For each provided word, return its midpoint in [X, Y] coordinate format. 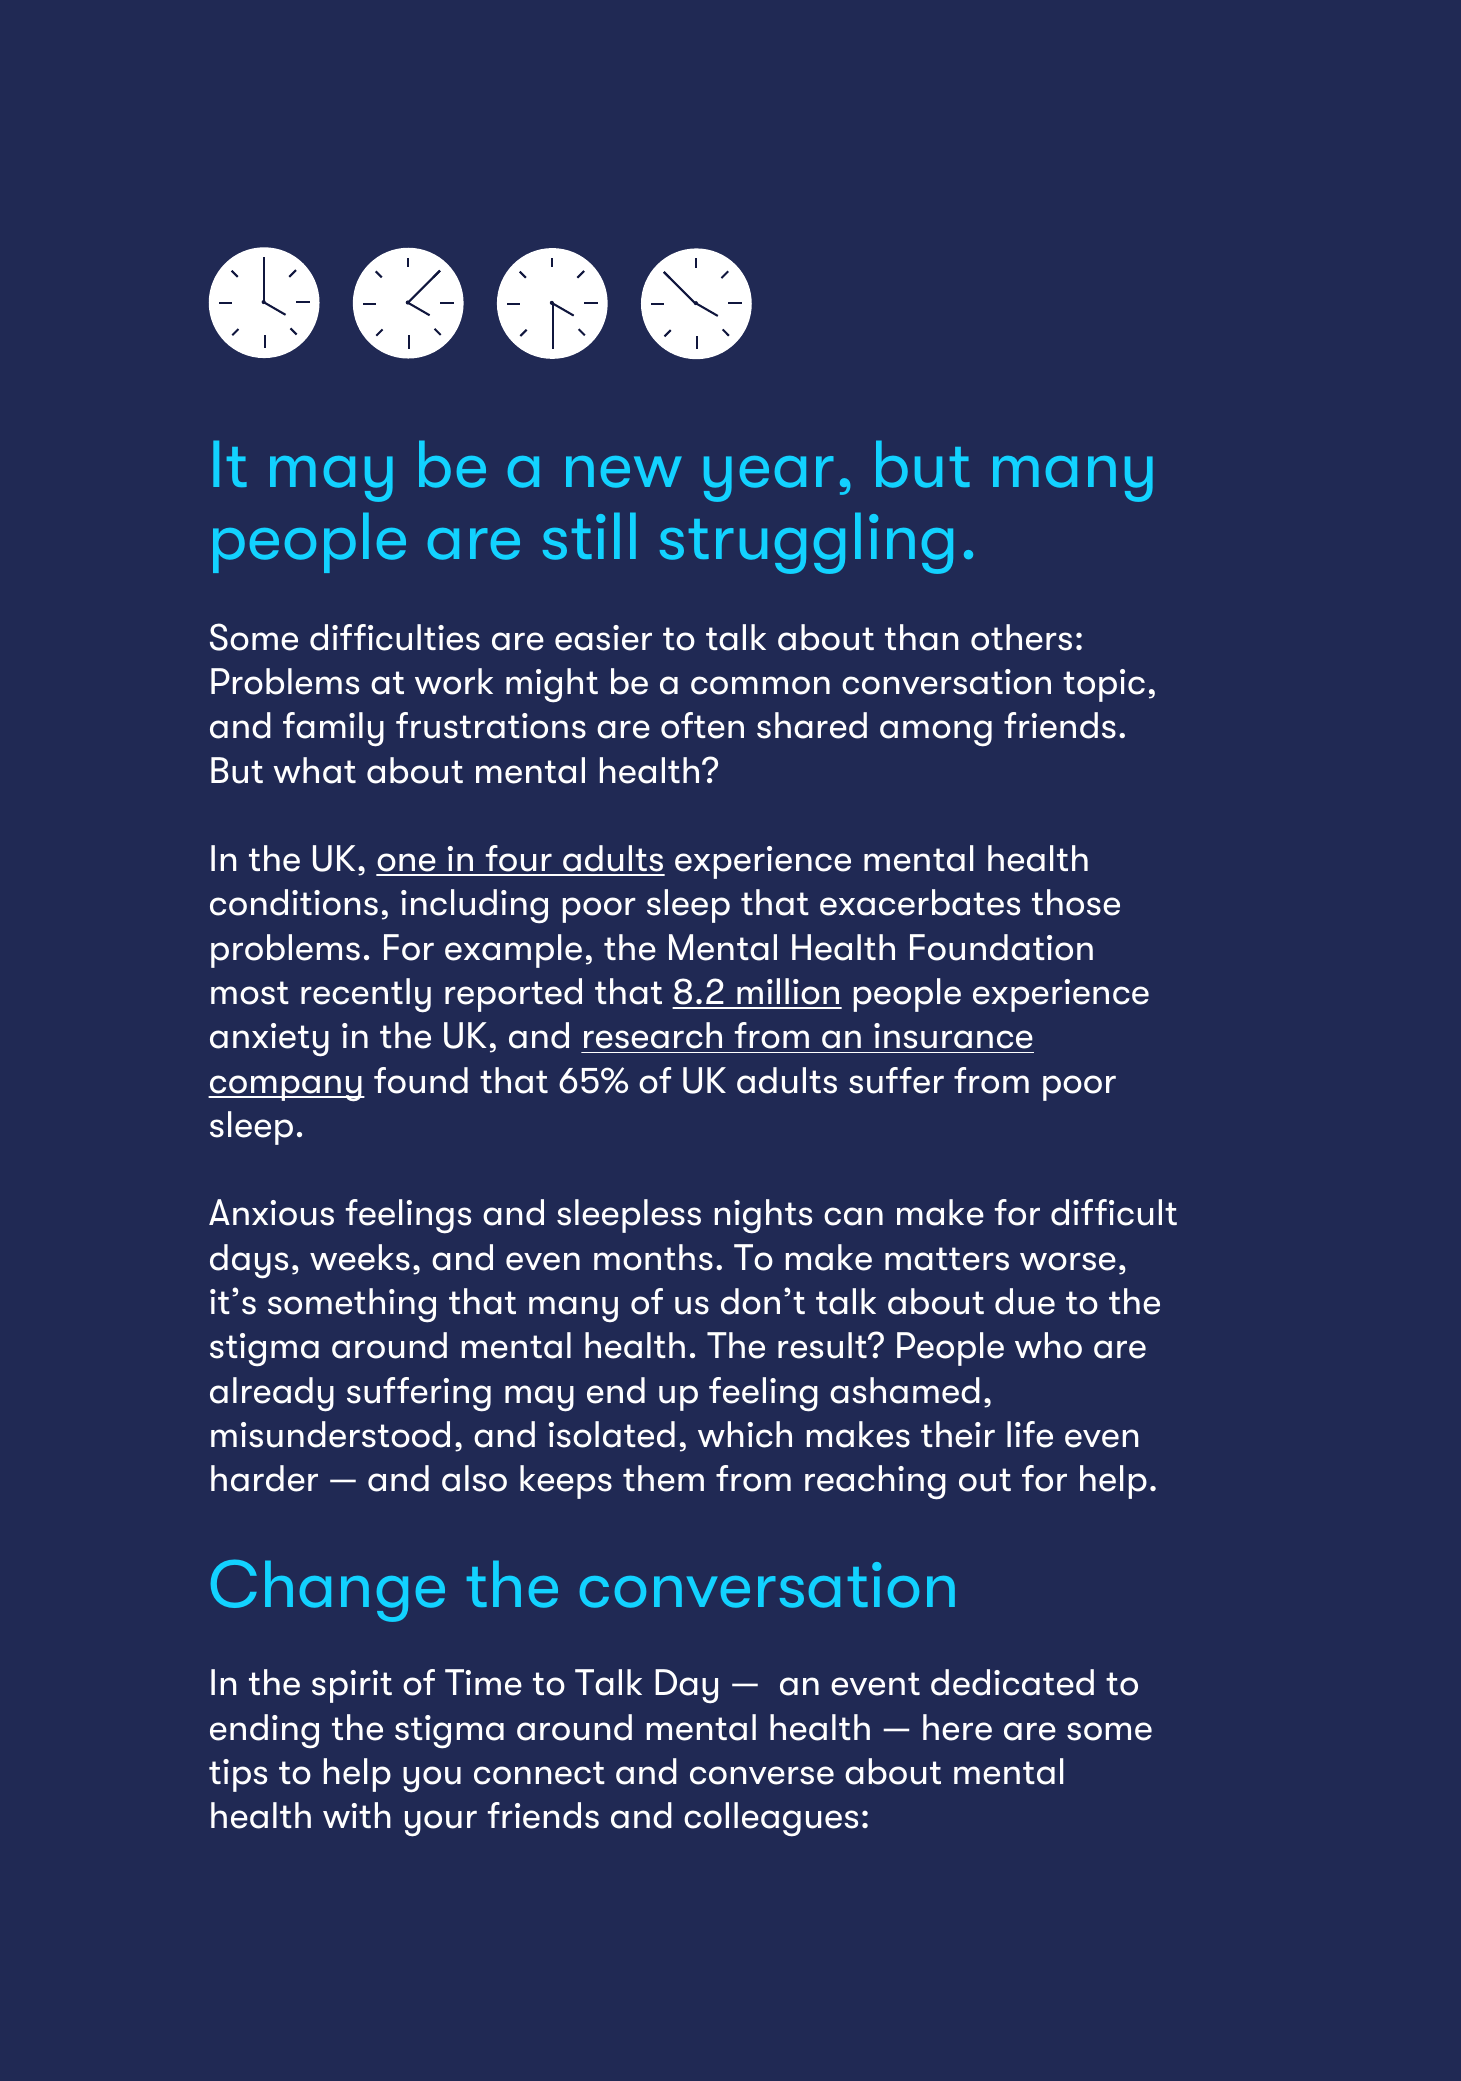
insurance [953, 1036]
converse [762, 1775]
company [286, 1088]
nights [763, 1216]
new [624, 472]
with [357, 1815]
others [1021, 637]
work [454, 681]
